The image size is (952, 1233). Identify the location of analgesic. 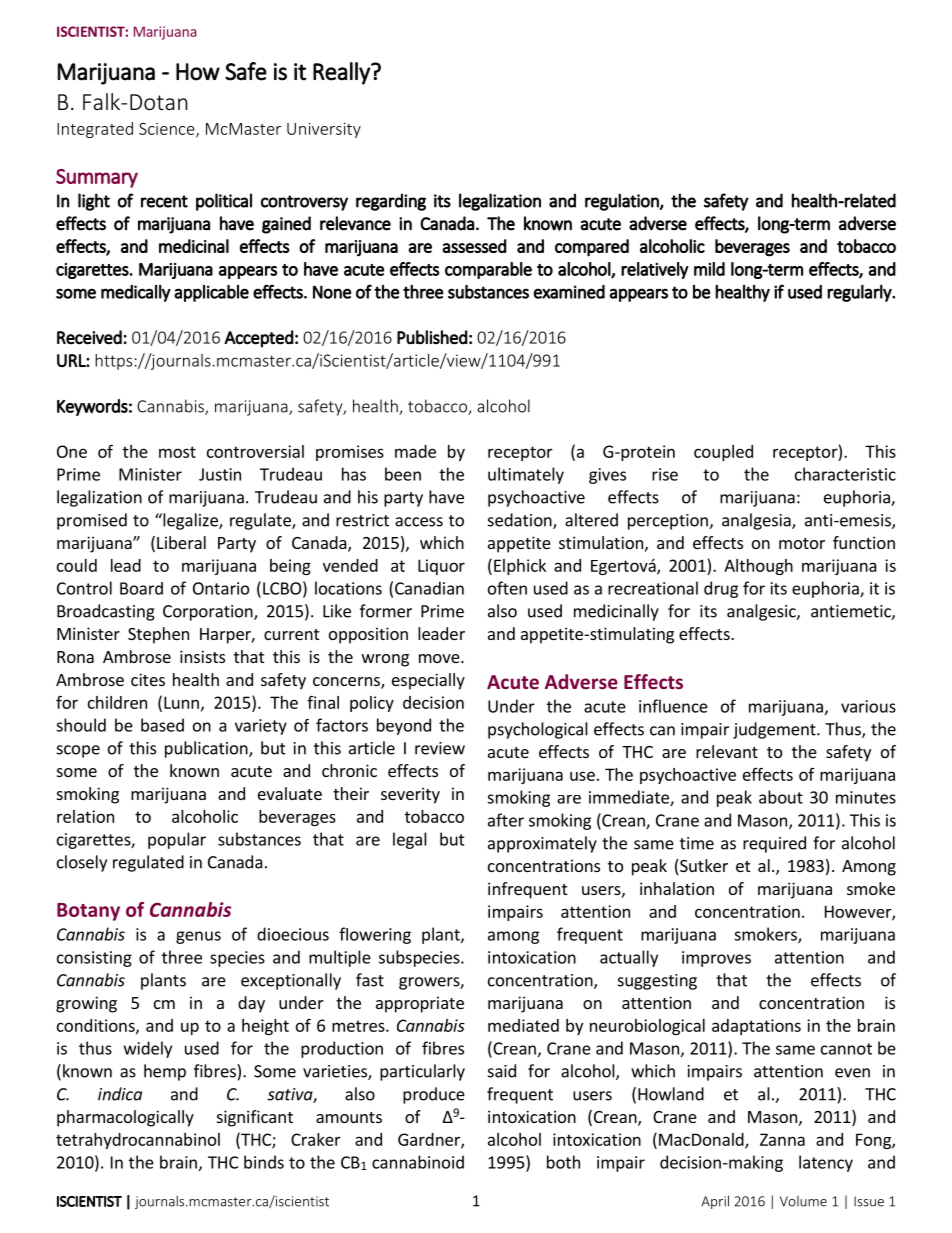
(762, 612).
